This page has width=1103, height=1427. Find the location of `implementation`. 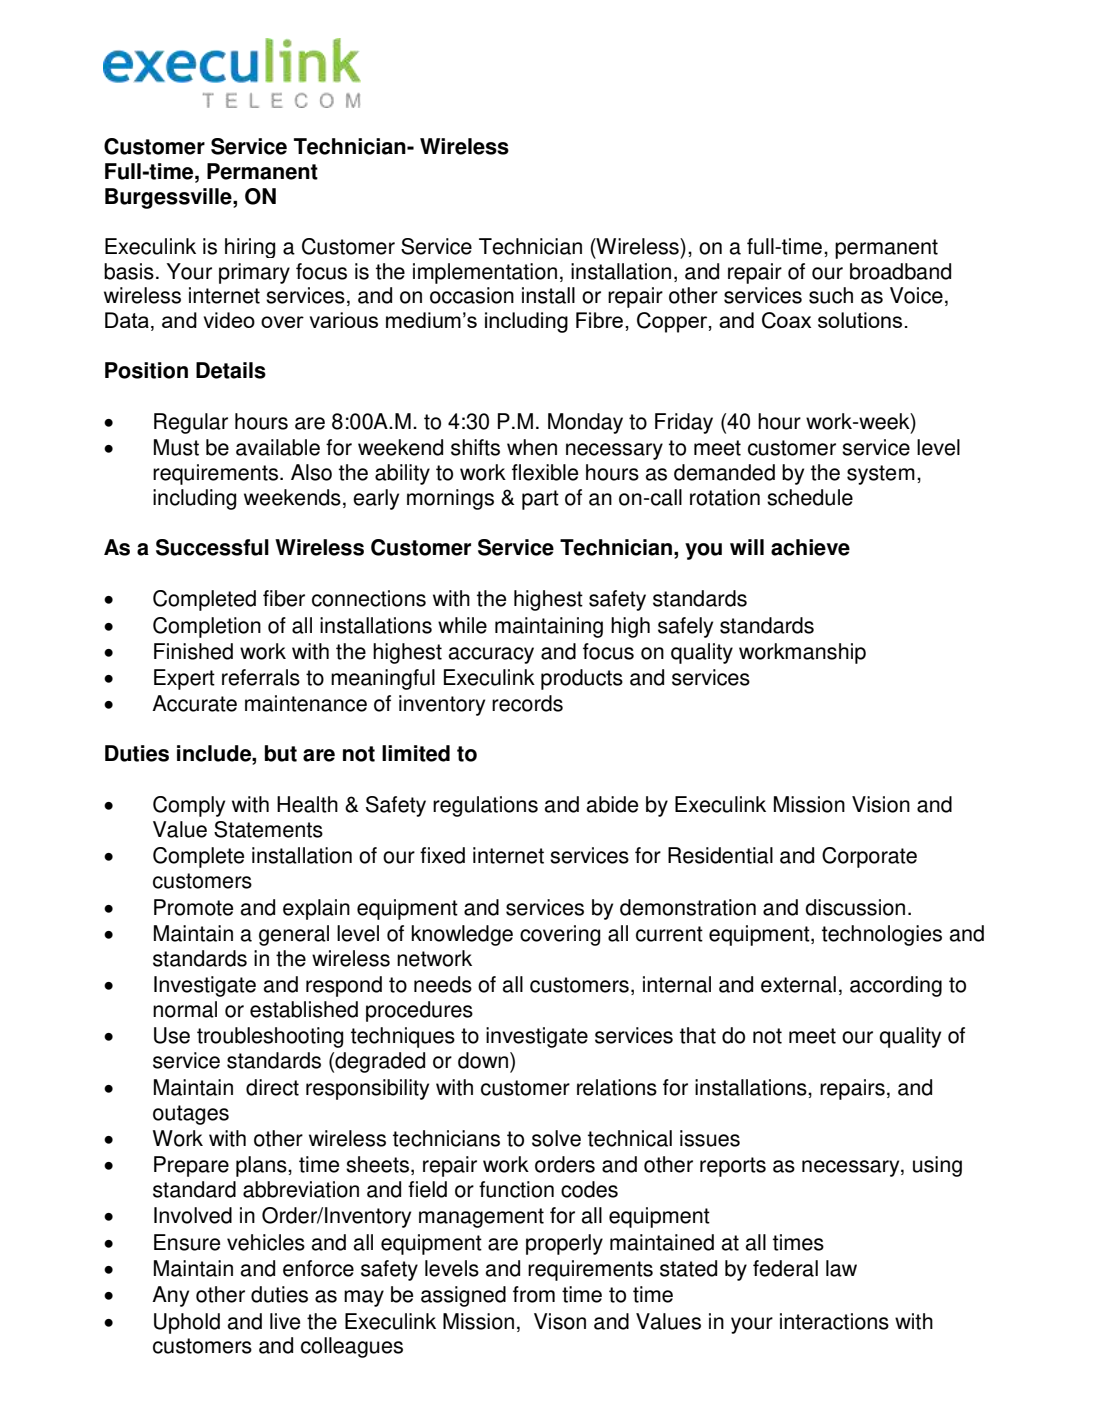

implementation is located at coordinates (485, 273).
